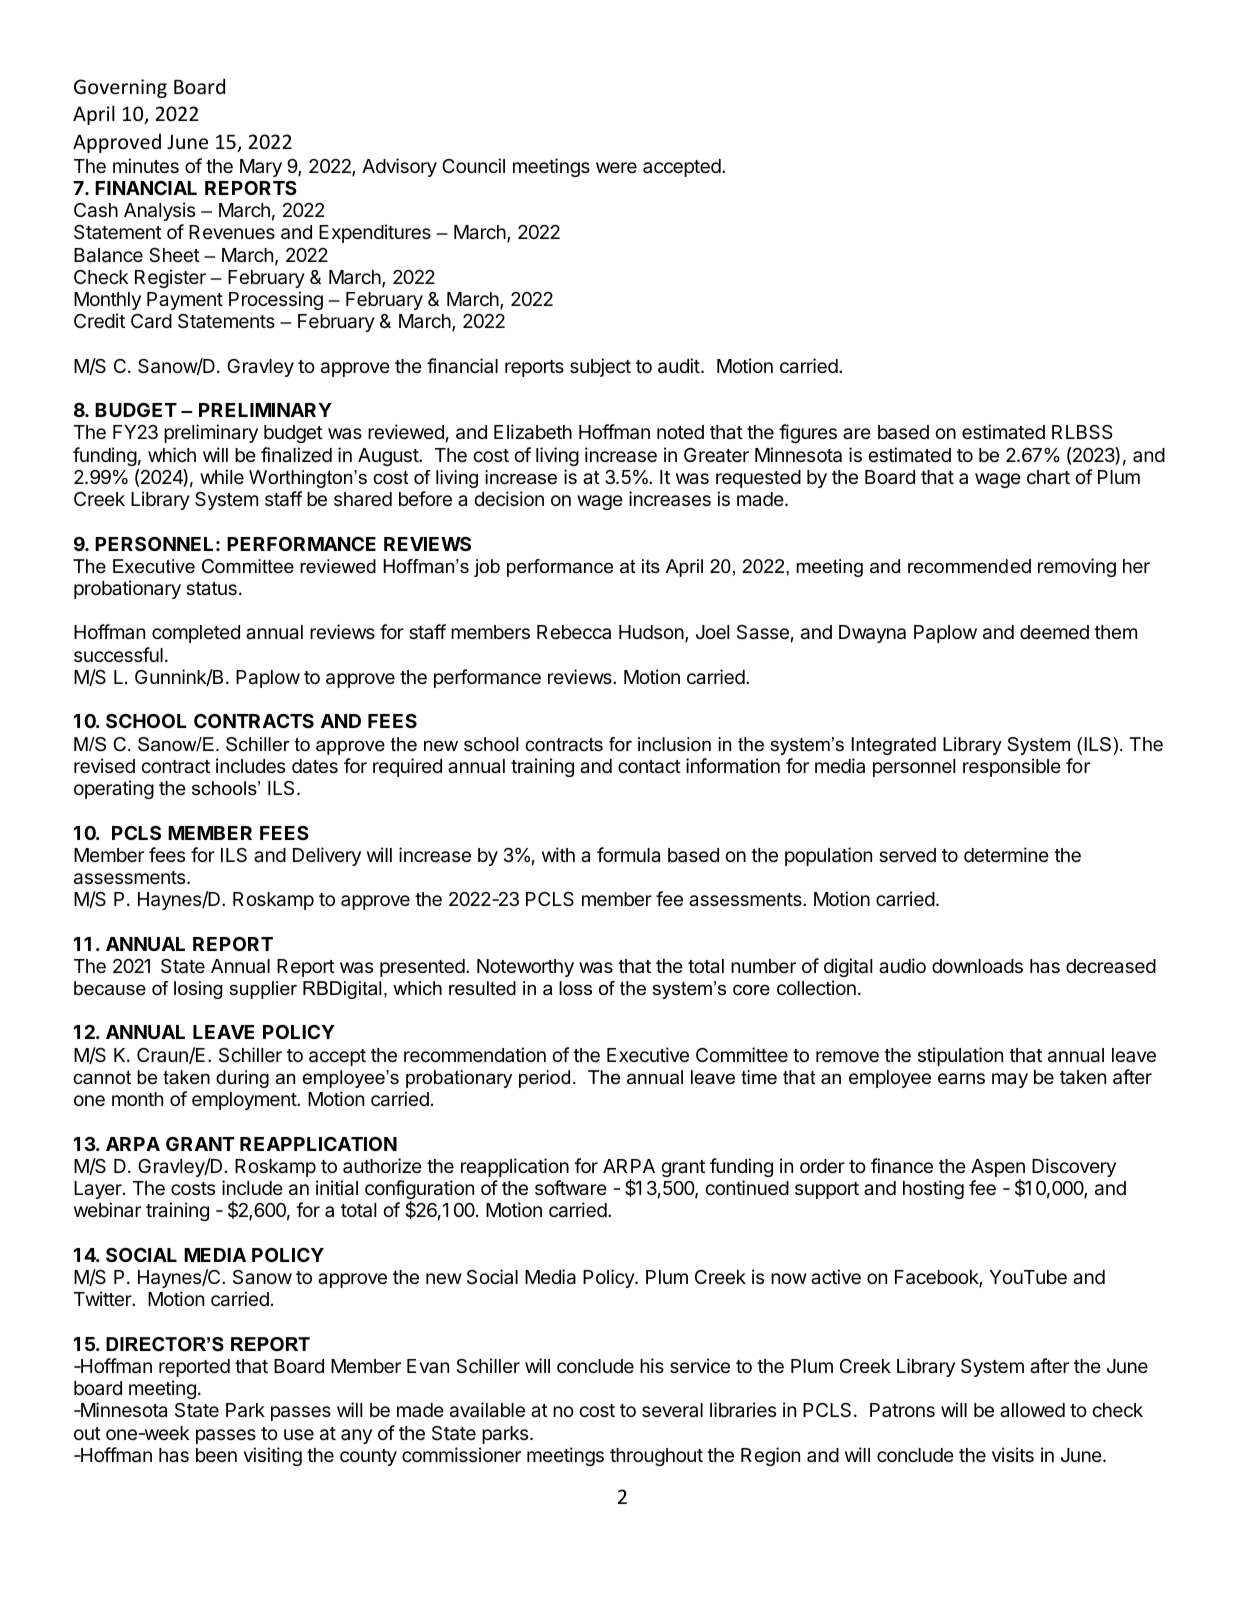 Image resolution: width=1245 pixels, height=1611 pixels. What do you see at coordinates (315, 766) in the document?
I see `dates` at bounding box center [315, 766].
